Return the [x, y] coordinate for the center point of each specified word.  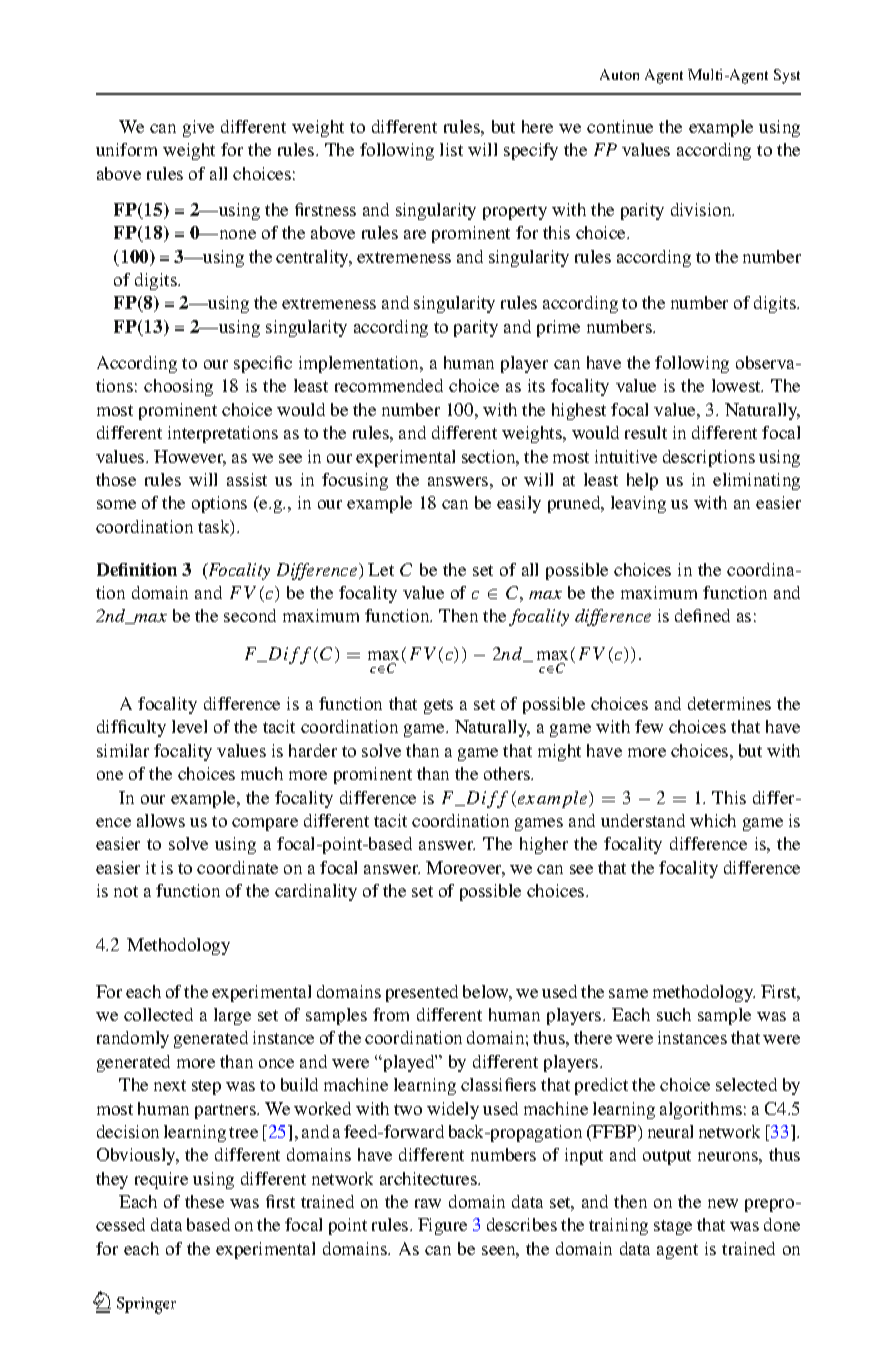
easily [519, 504]
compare [265, 824]
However [190, 458]
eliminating [756, 481]
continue [620, 126]
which [713, 820]
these [204, 1201]
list [451, 149]
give [198, 128]
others [508, 773]
